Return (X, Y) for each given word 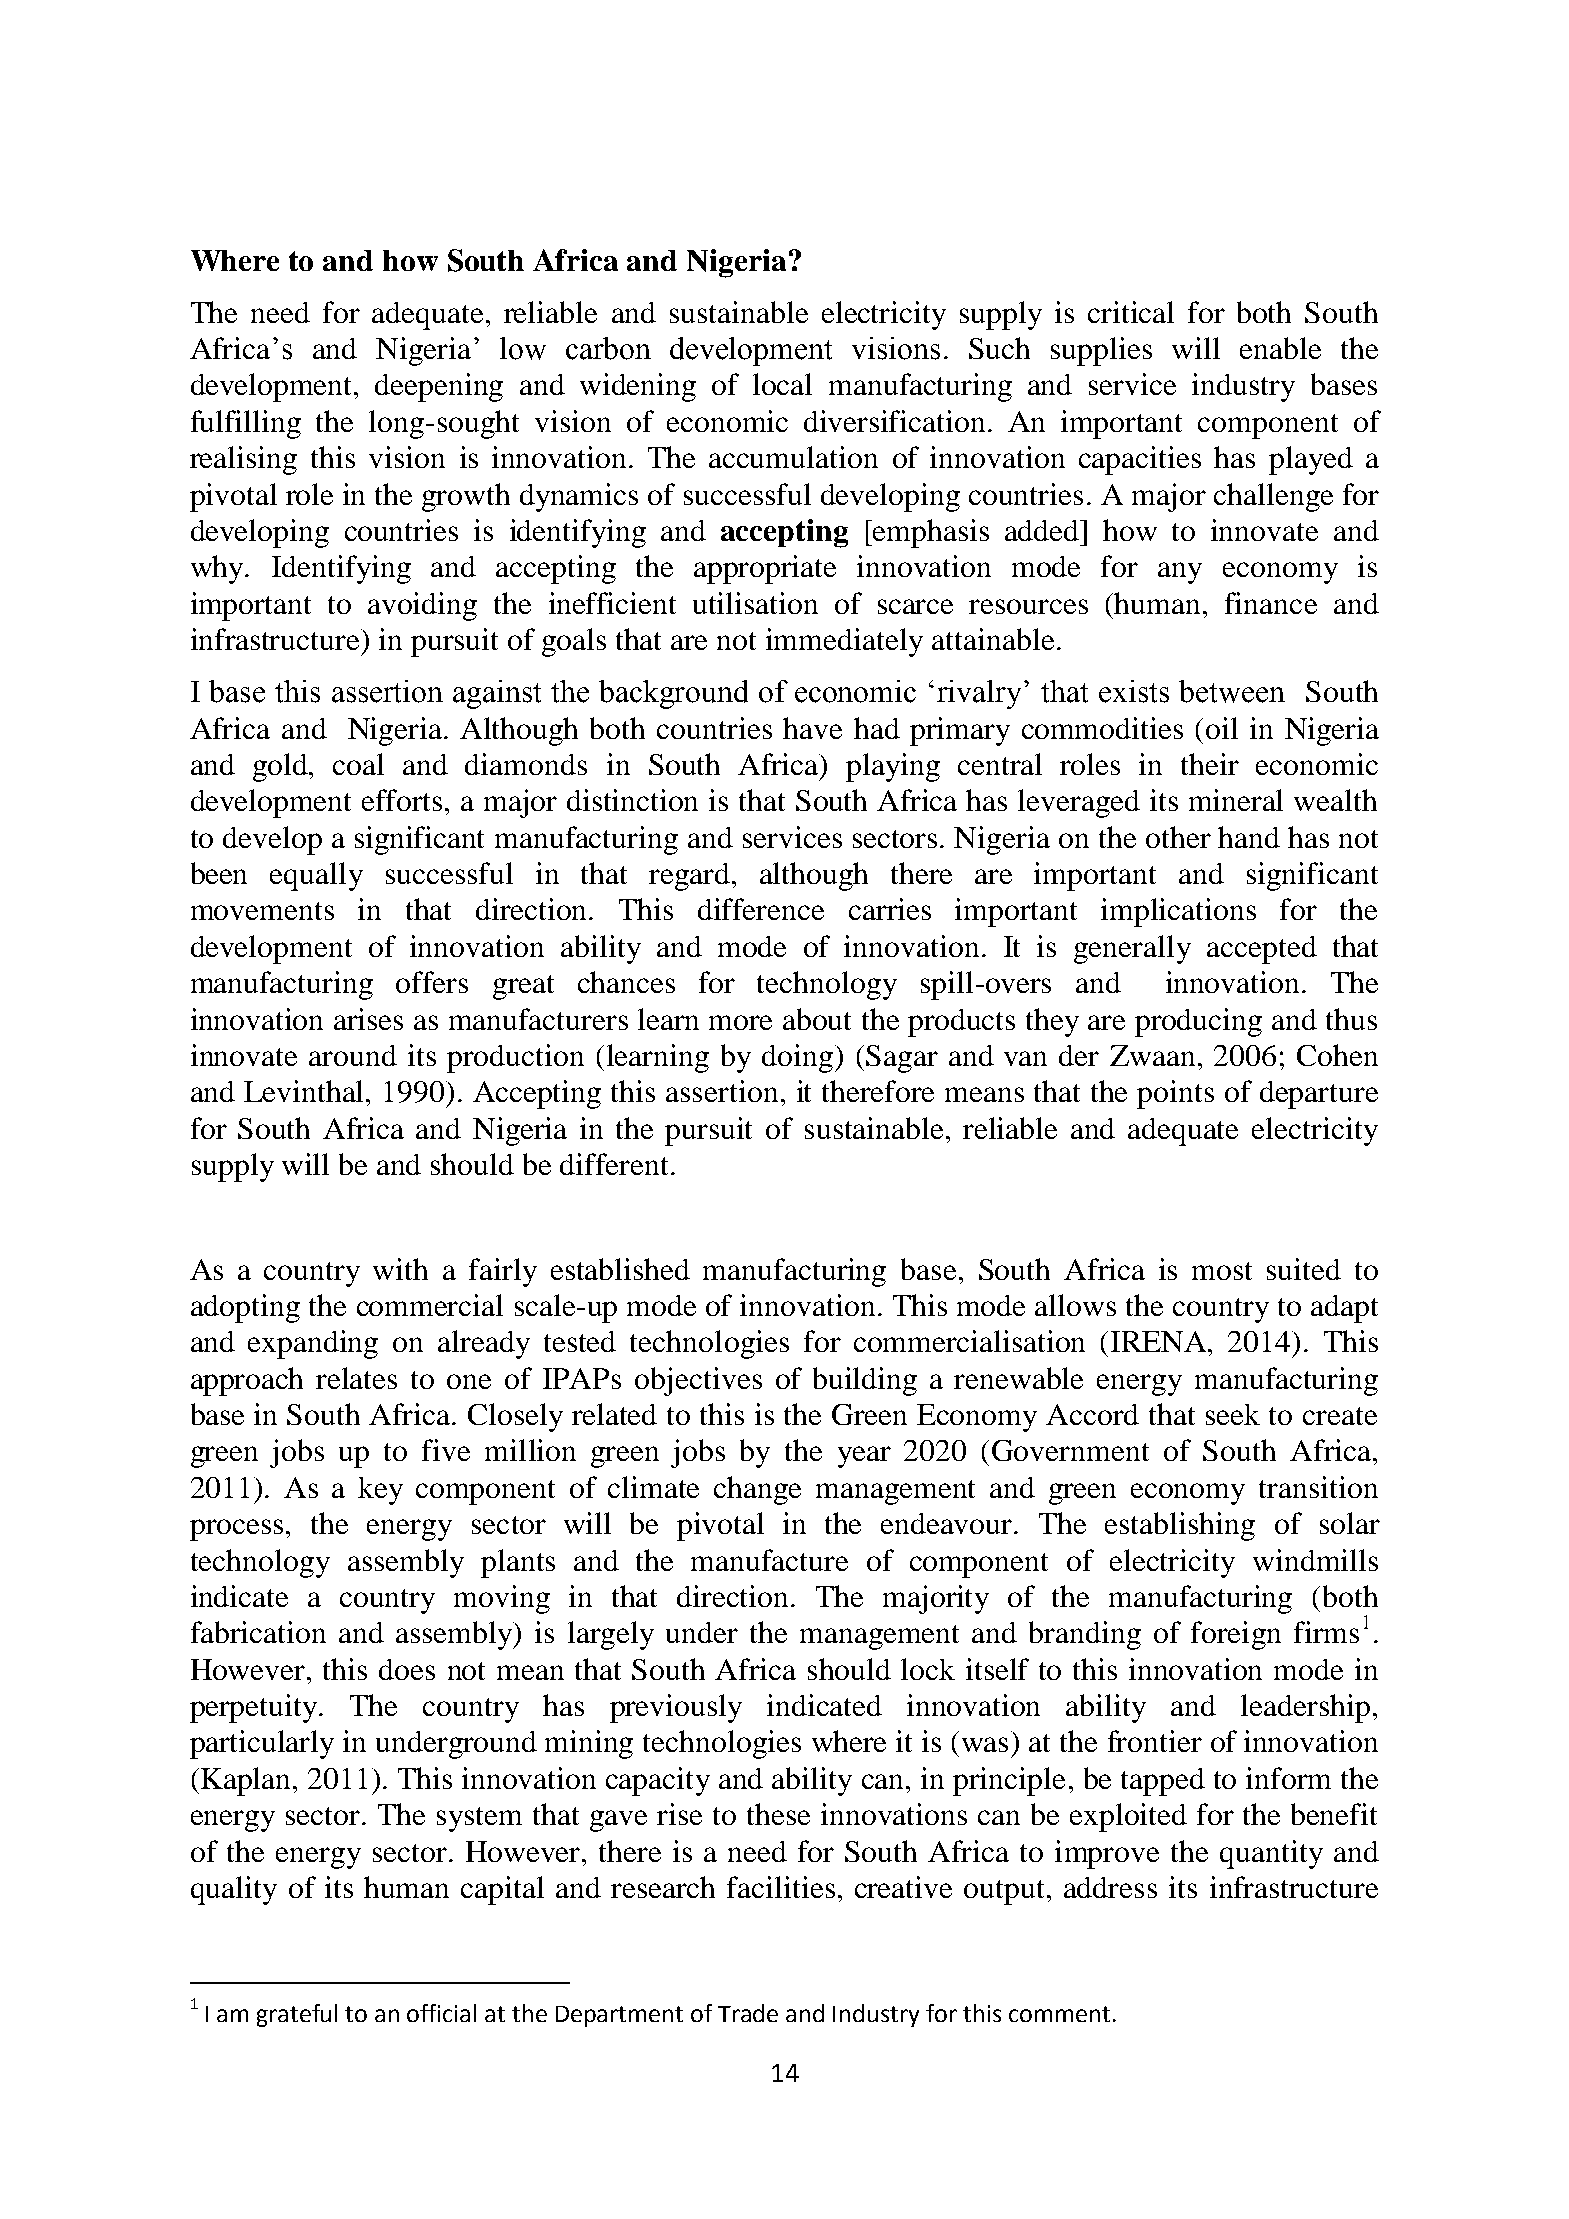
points (1175, 1094)
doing (797, 1058)
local (782, 384)
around (353, 1055)
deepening (439, 387)
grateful (297, 2015)
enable (1280, 348)
